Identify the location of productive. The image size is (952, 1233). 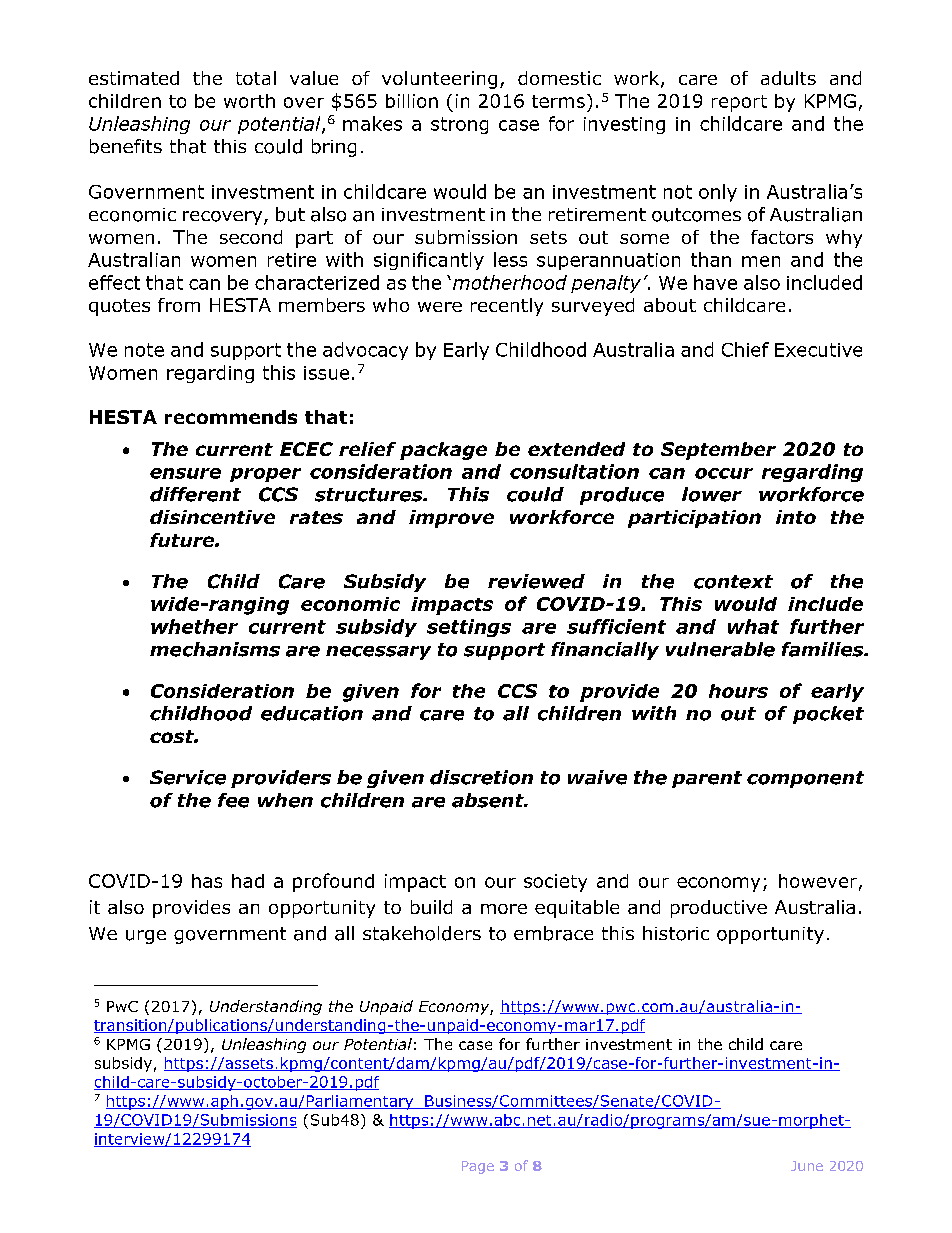
(719, 909).
